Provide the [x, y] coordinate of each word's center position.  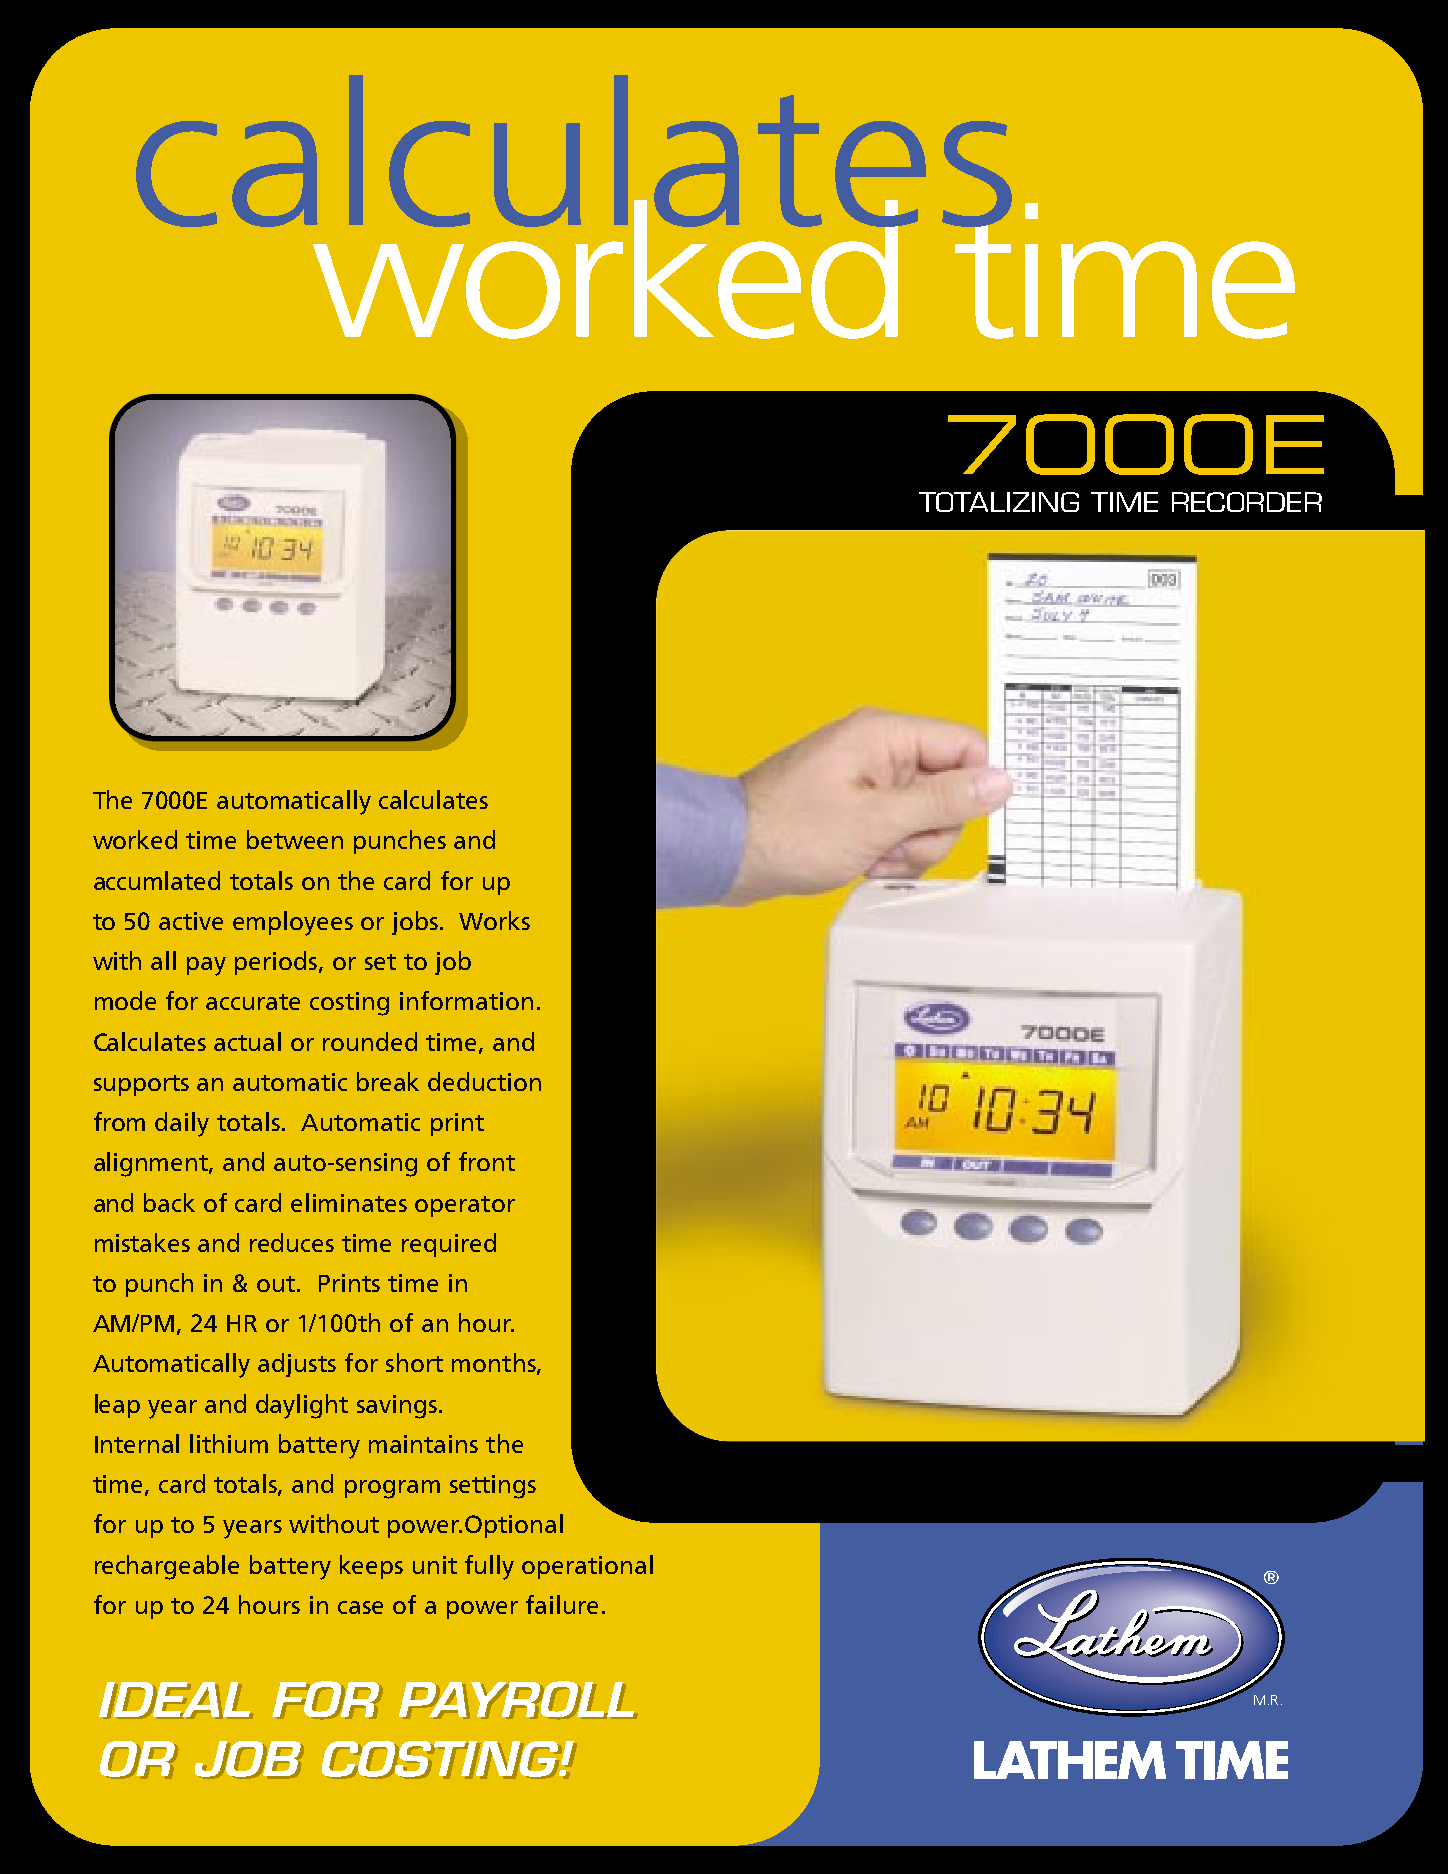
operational [587, 1567]
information [466, 1000]
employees [293, 923]
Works [494, 920]
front [487, 1161]
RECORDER [1247, 502]
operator [465, 1206]
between [295, 839]
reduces [292, 1242]
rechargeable [167, 1567]
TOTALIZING [999, 502]
